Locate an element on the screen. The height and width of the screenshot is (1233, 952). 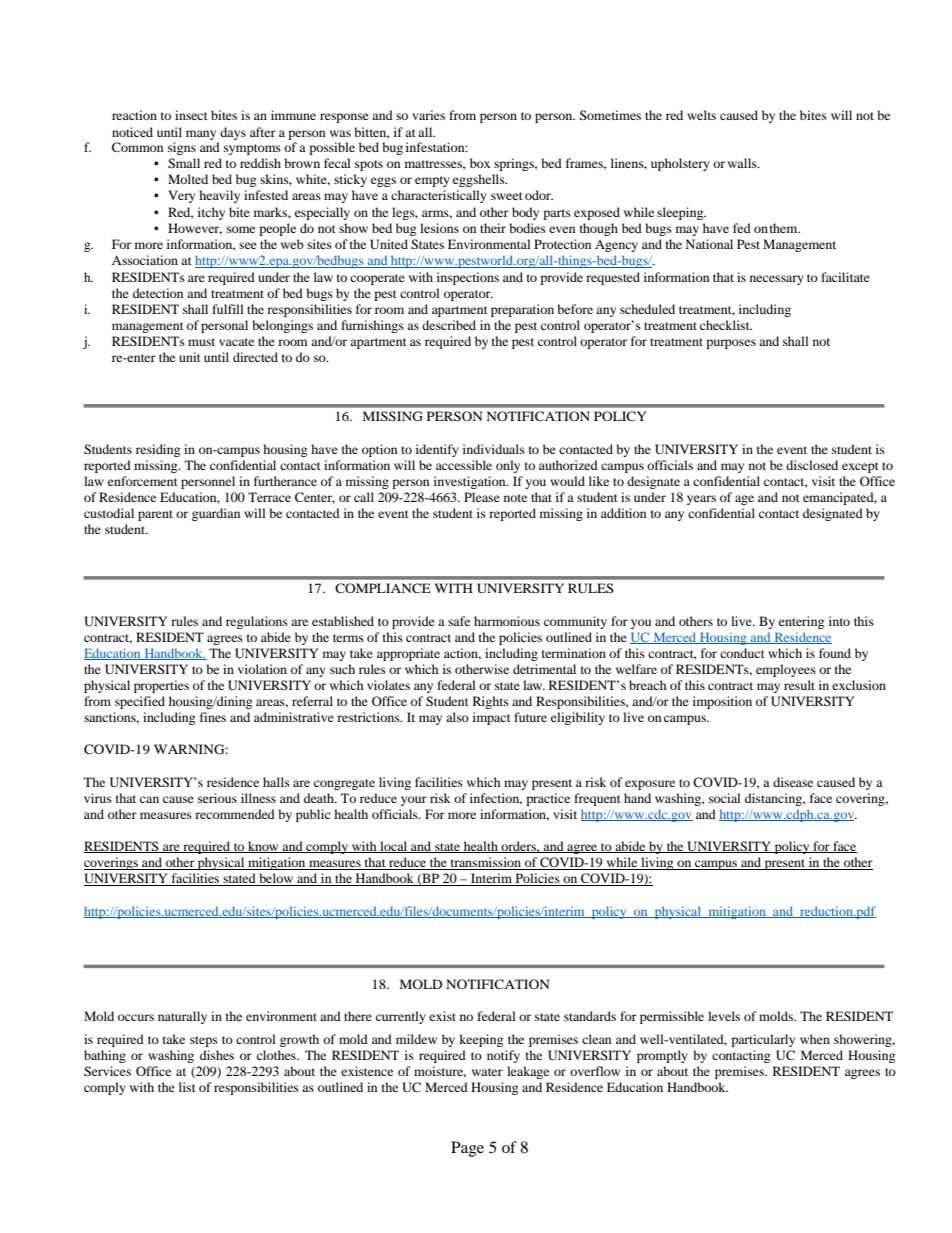
conduct is located at coordinates (742, 653).
